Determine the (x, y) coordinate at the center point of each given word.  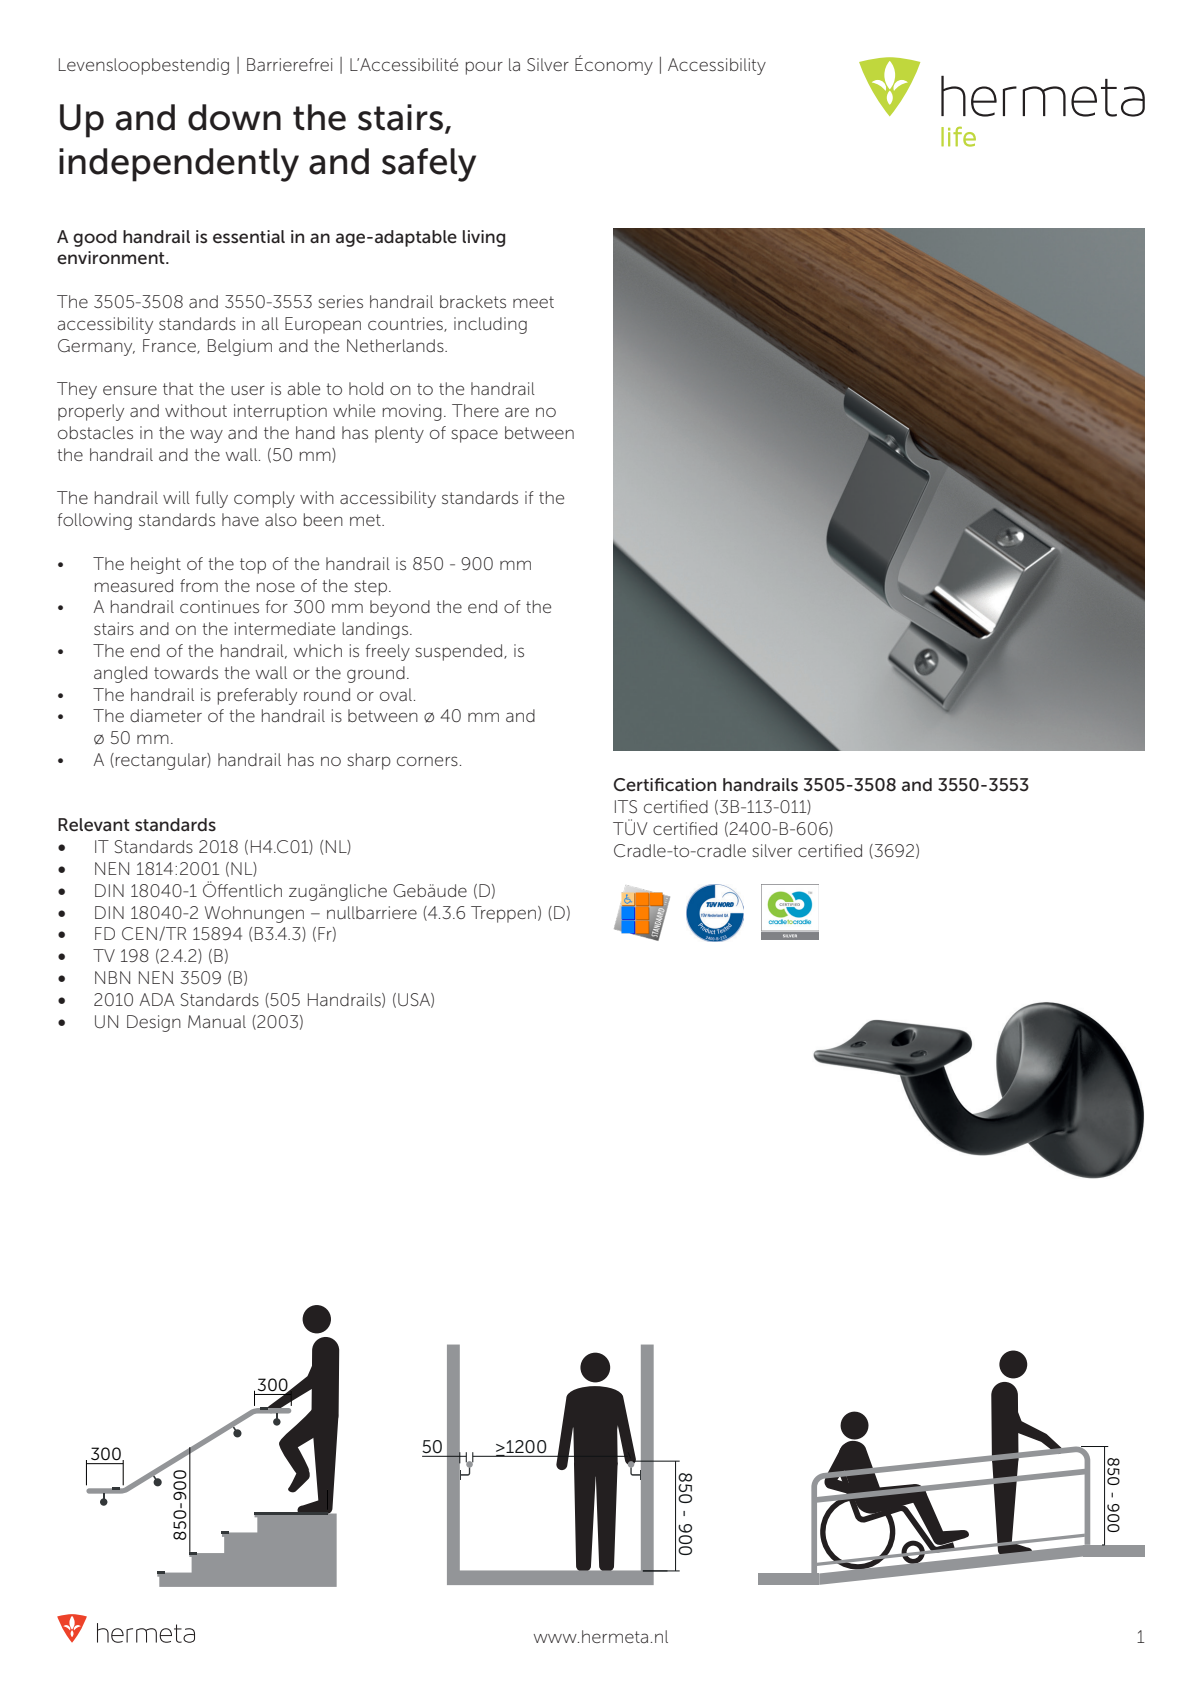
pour (484, 68)
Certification (664, 785)
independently (179, 165)
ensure (130, 390)
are (517, 412)
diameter (166, 715)
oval (396, 694)
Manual (217, 1022)
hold (366, 388)
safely (429, 165)
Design (154, 1023)
